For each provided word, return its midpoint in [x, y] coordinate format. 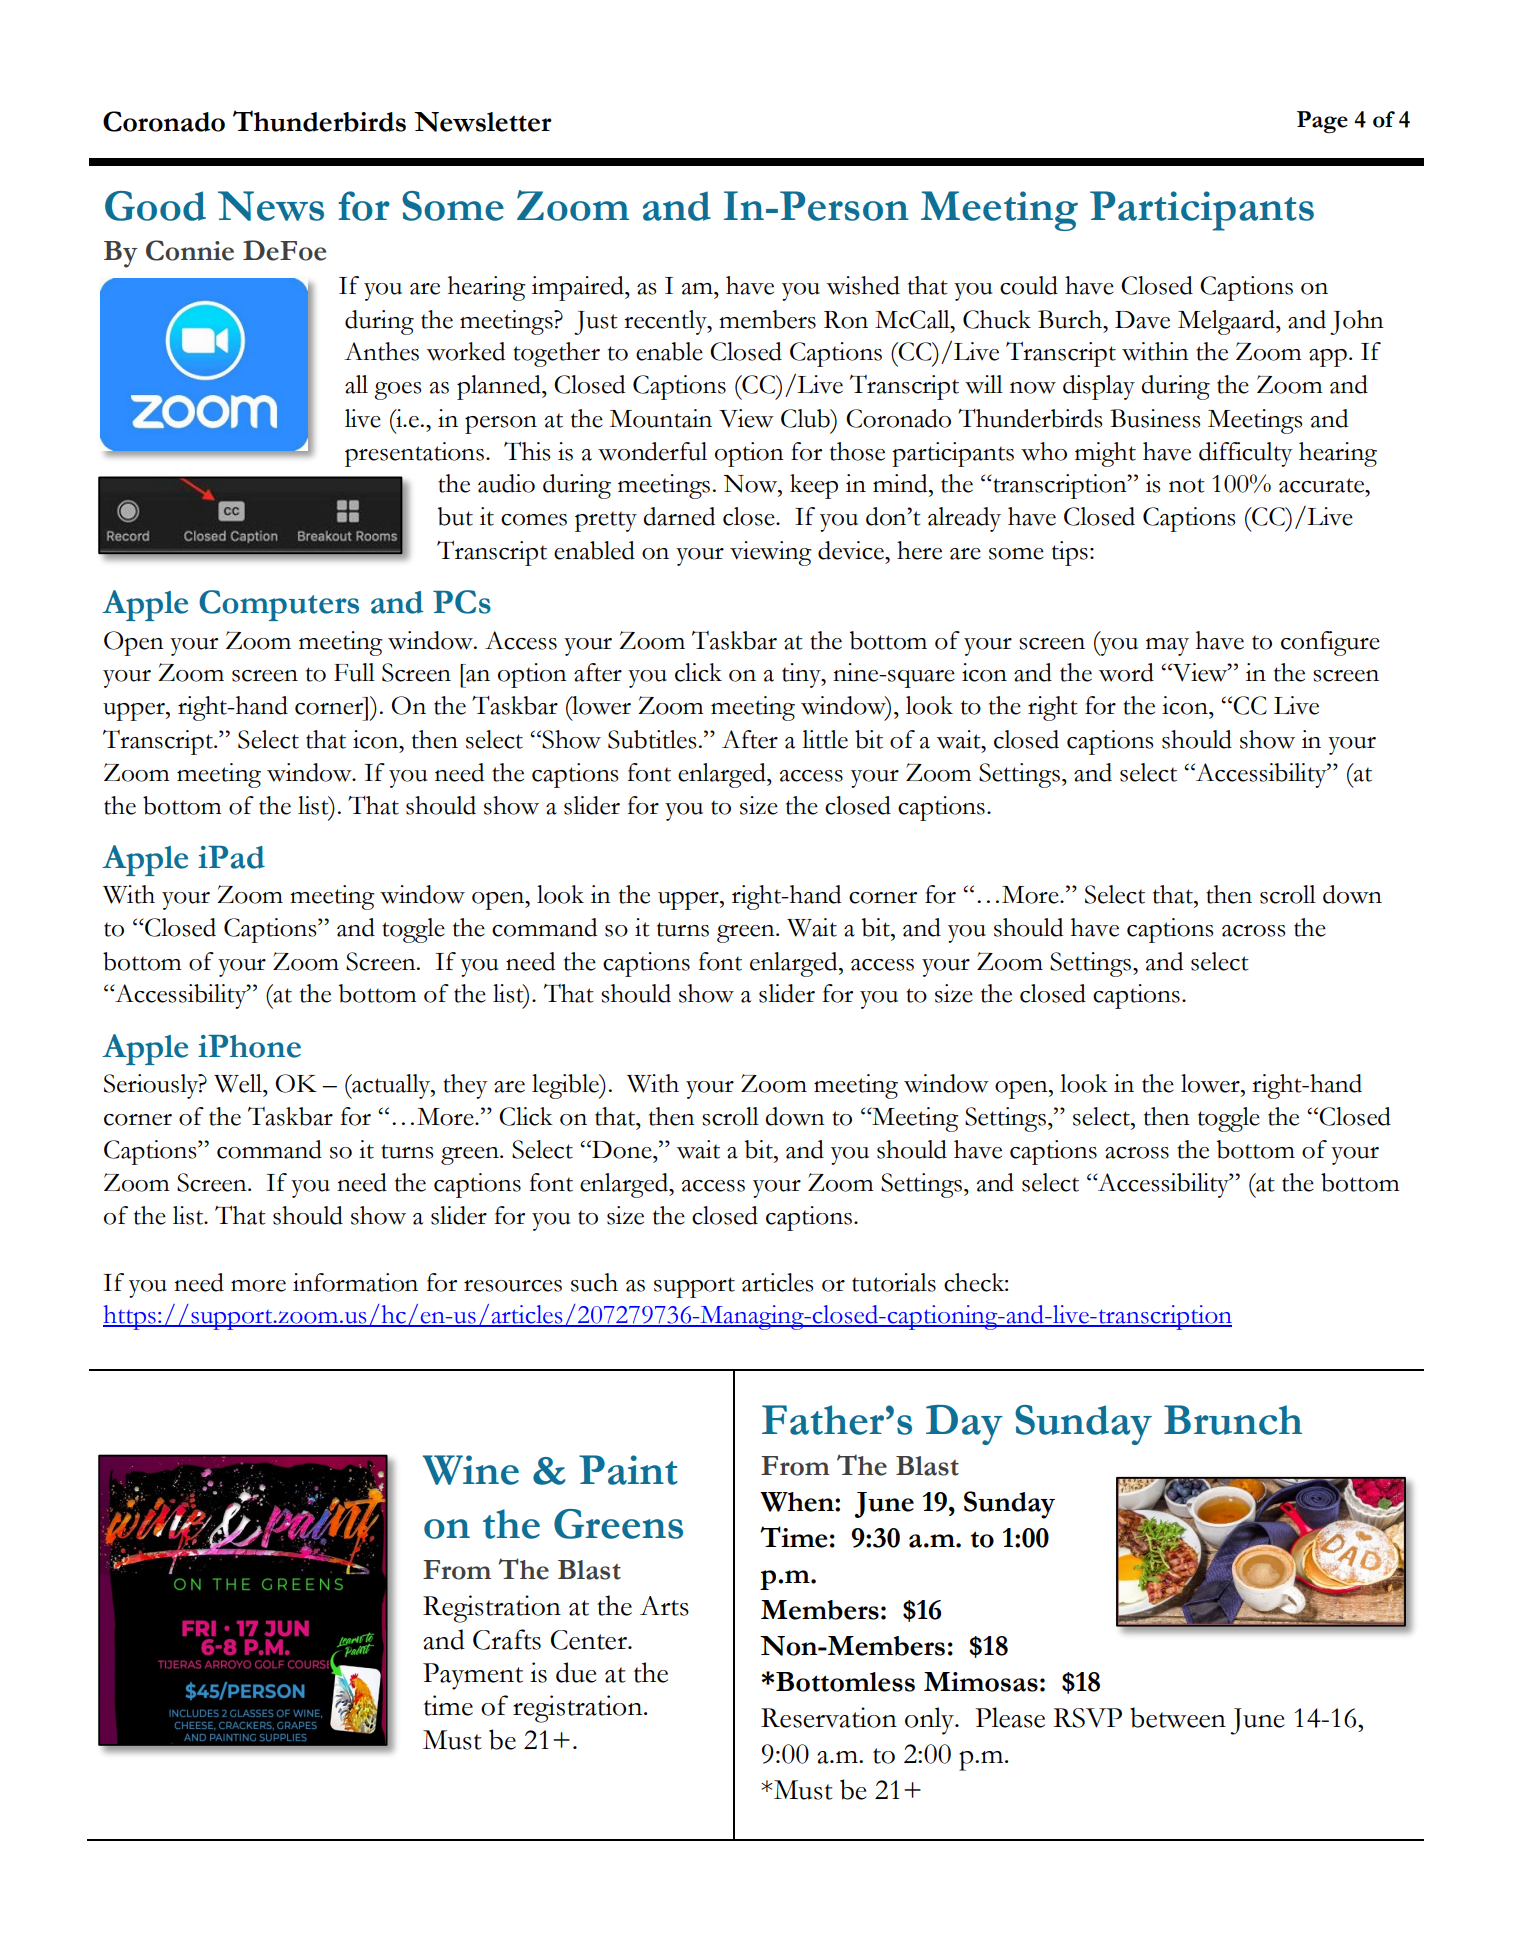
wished [863, 285]
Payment [473, 1676]
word [1126, 672]
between [1178, 1717]
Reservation [829, 1717]
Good [155, 206]
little [825, 739]
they [465, 1086]
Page [1322, 122]
